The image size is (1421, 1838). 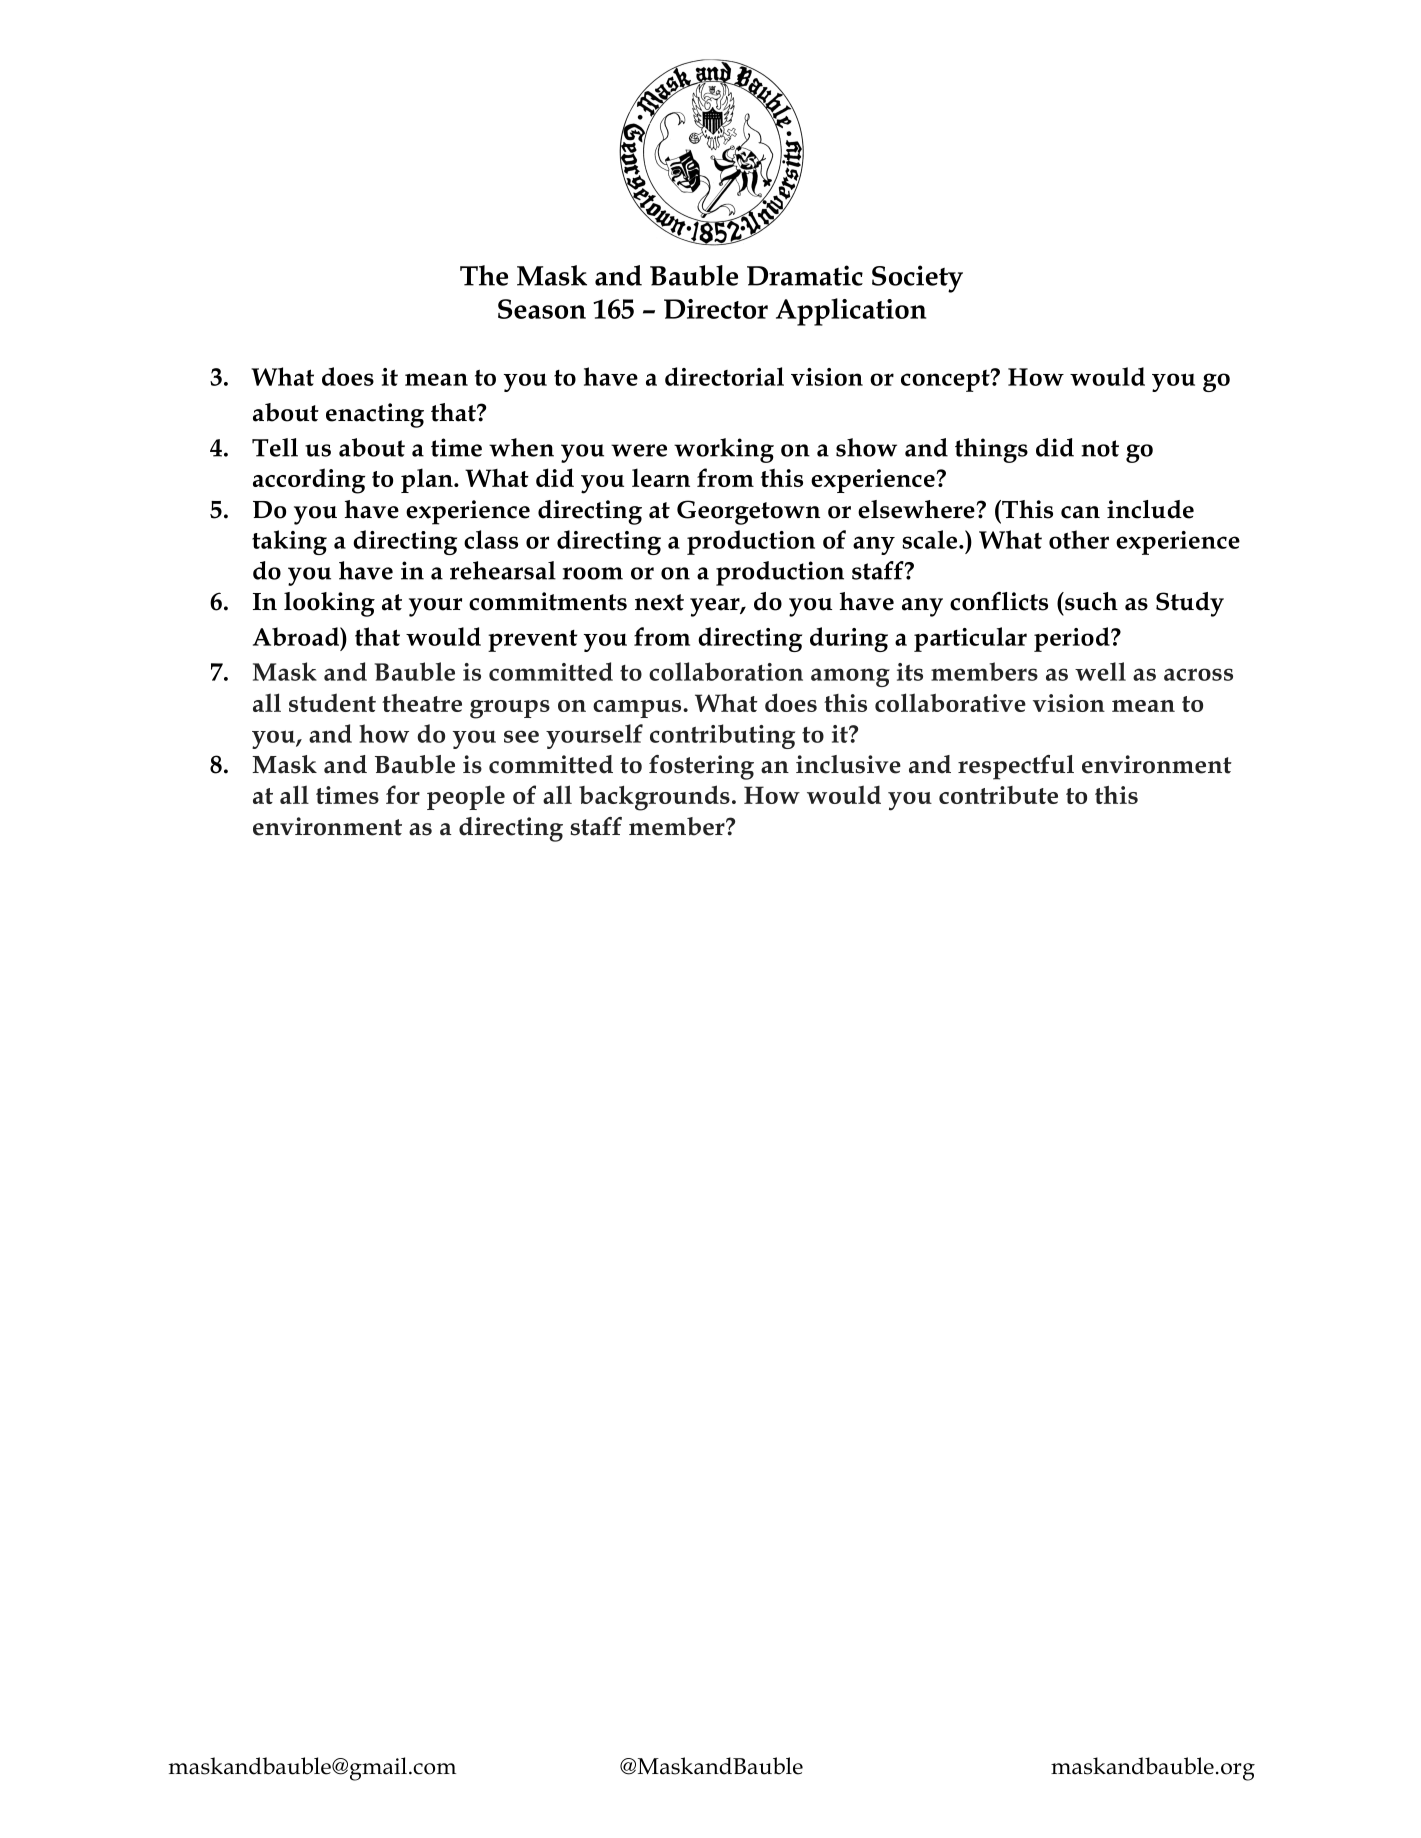 I want to click on Season, so click(x=542, y=309).
